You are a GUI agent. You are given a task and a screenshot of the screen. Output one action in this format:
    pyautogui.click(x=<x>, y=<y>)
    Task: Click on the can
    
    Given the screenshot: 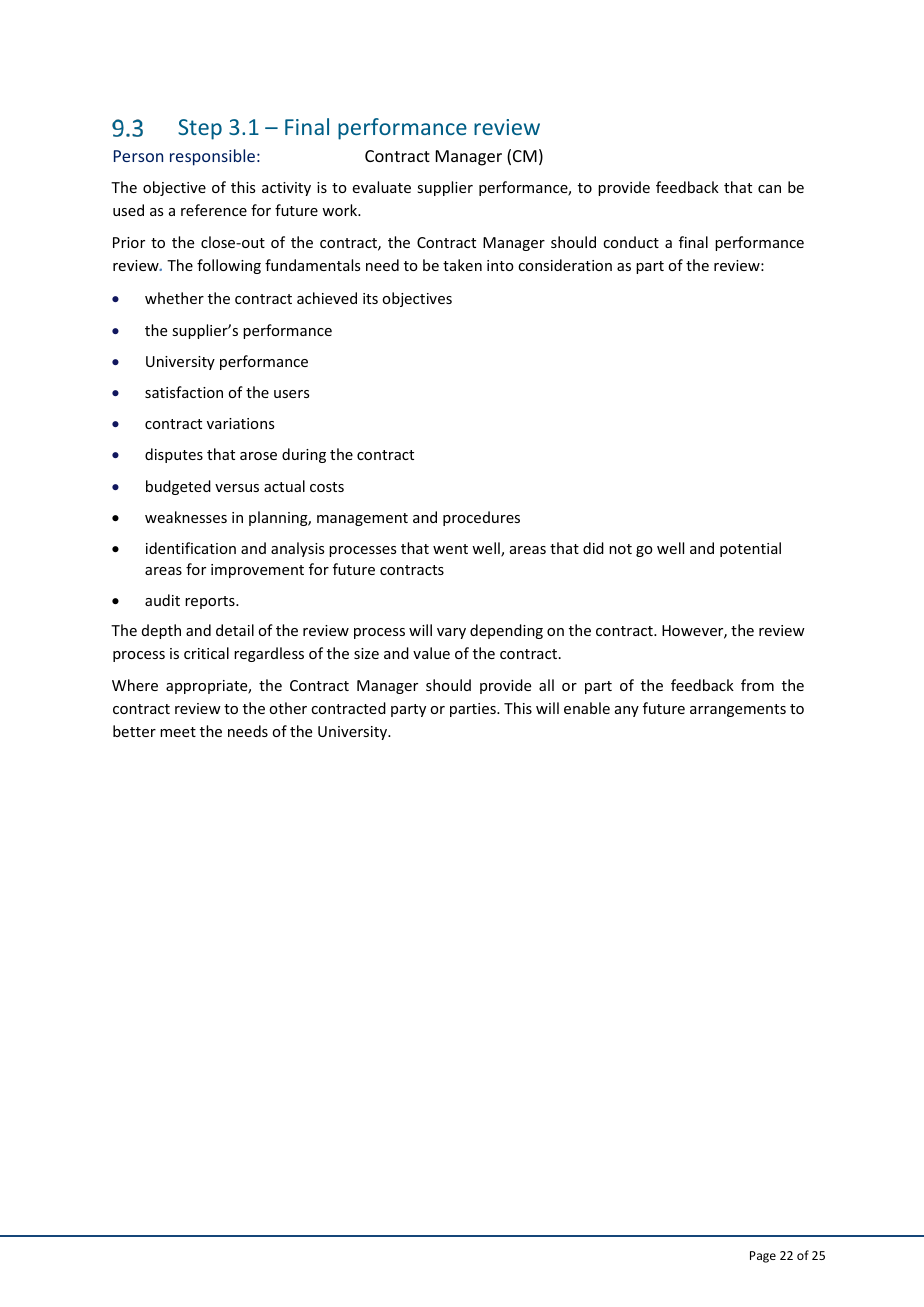 What is the action you would take?
    pyautogui.click(x=769, y=189)
